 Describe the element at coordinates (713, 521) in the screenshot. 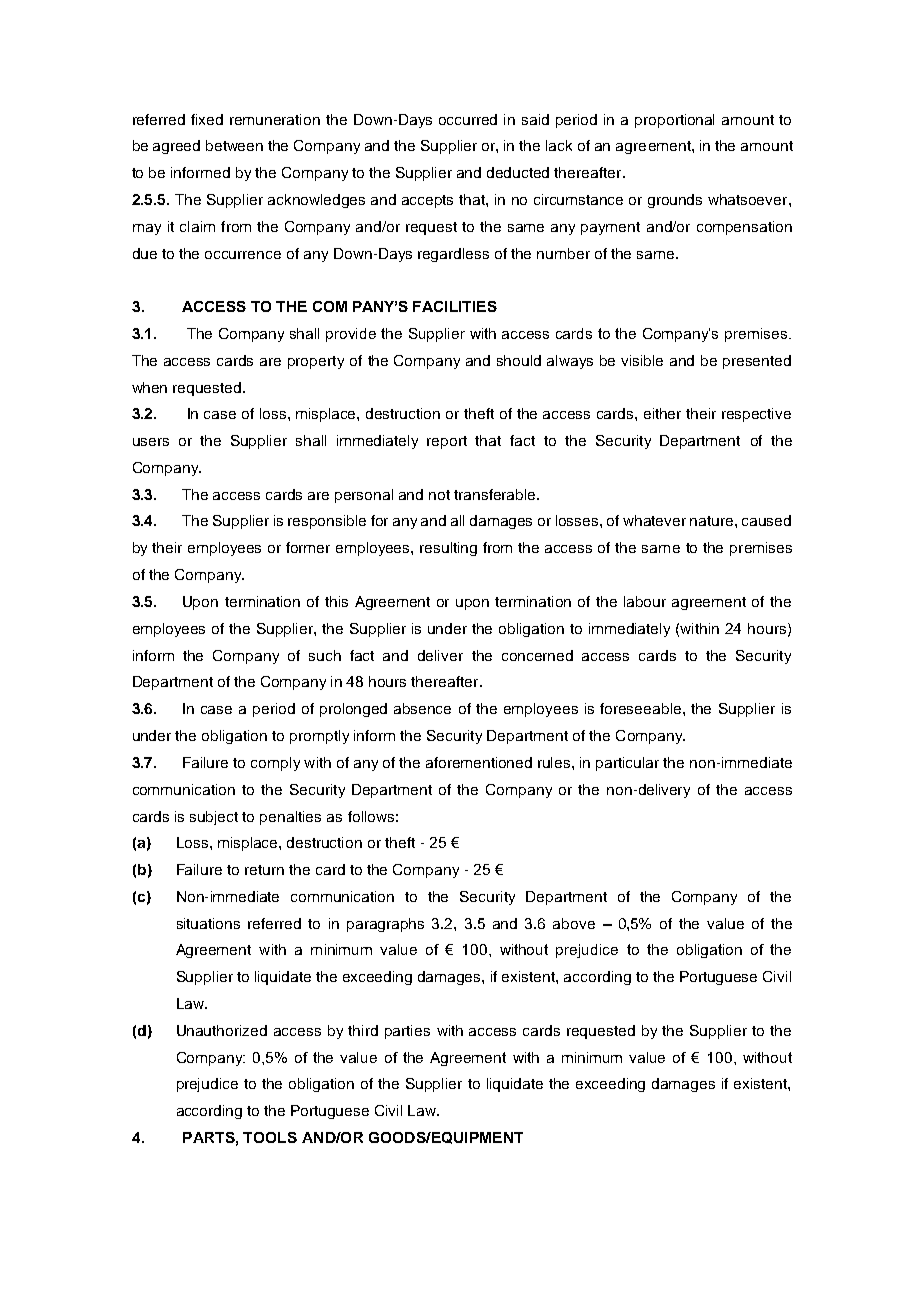

I see `nature` at that location.
